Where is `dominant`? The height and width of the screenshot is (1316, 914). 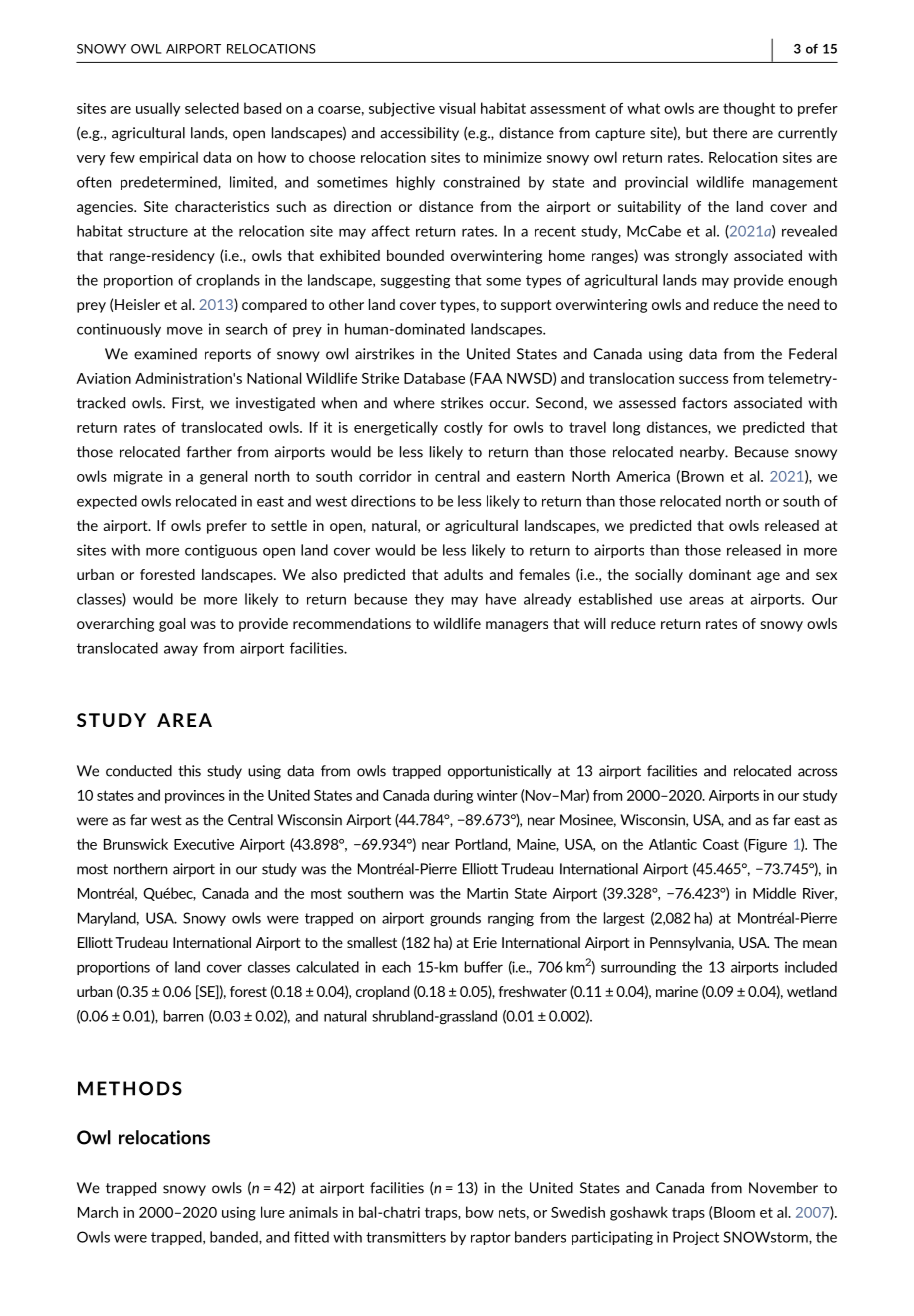 dominant is located at coordinates (720, 574).
